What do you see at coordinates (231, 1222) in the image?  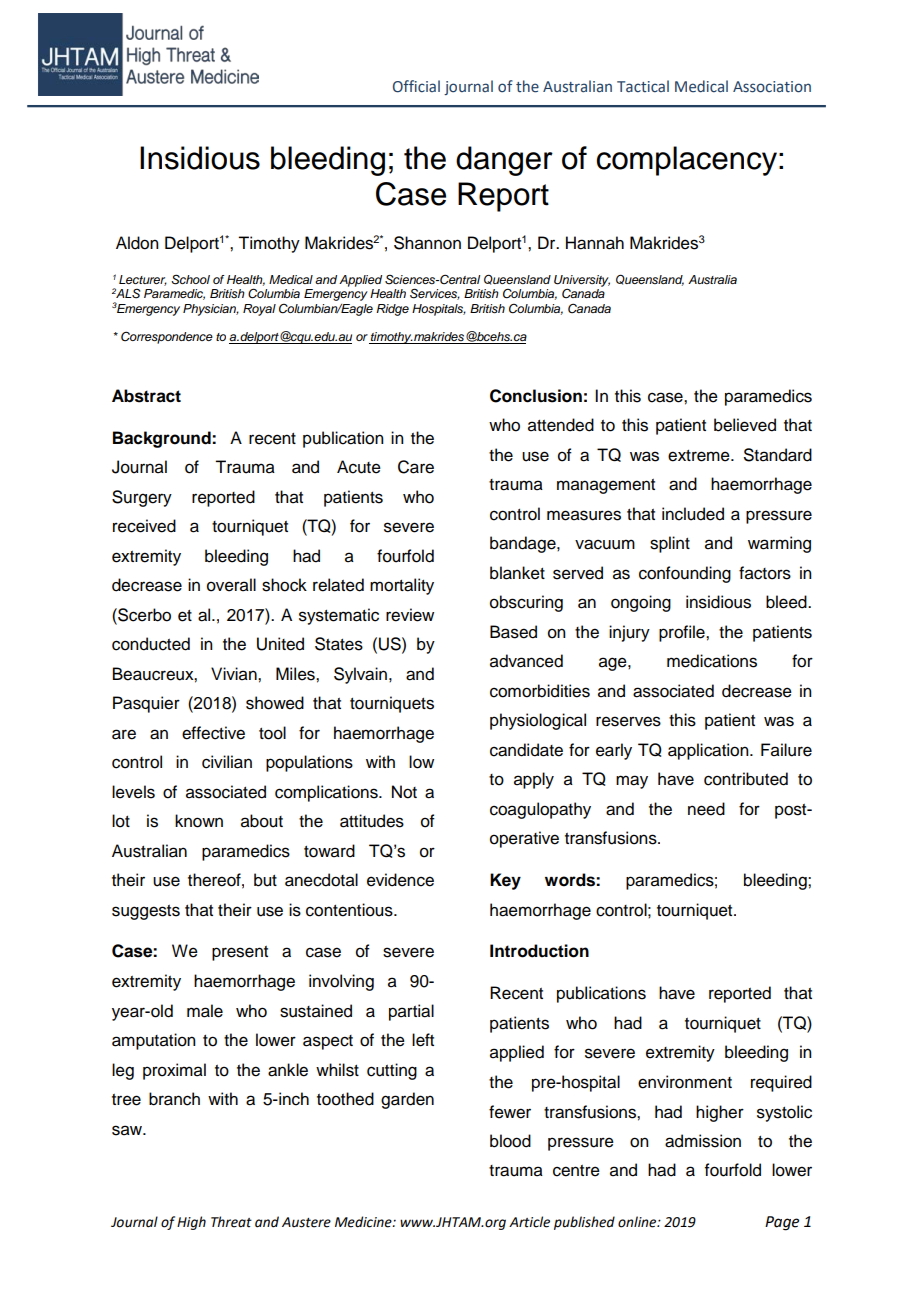 I see `Threat` at bounding box center [231, 1222].
